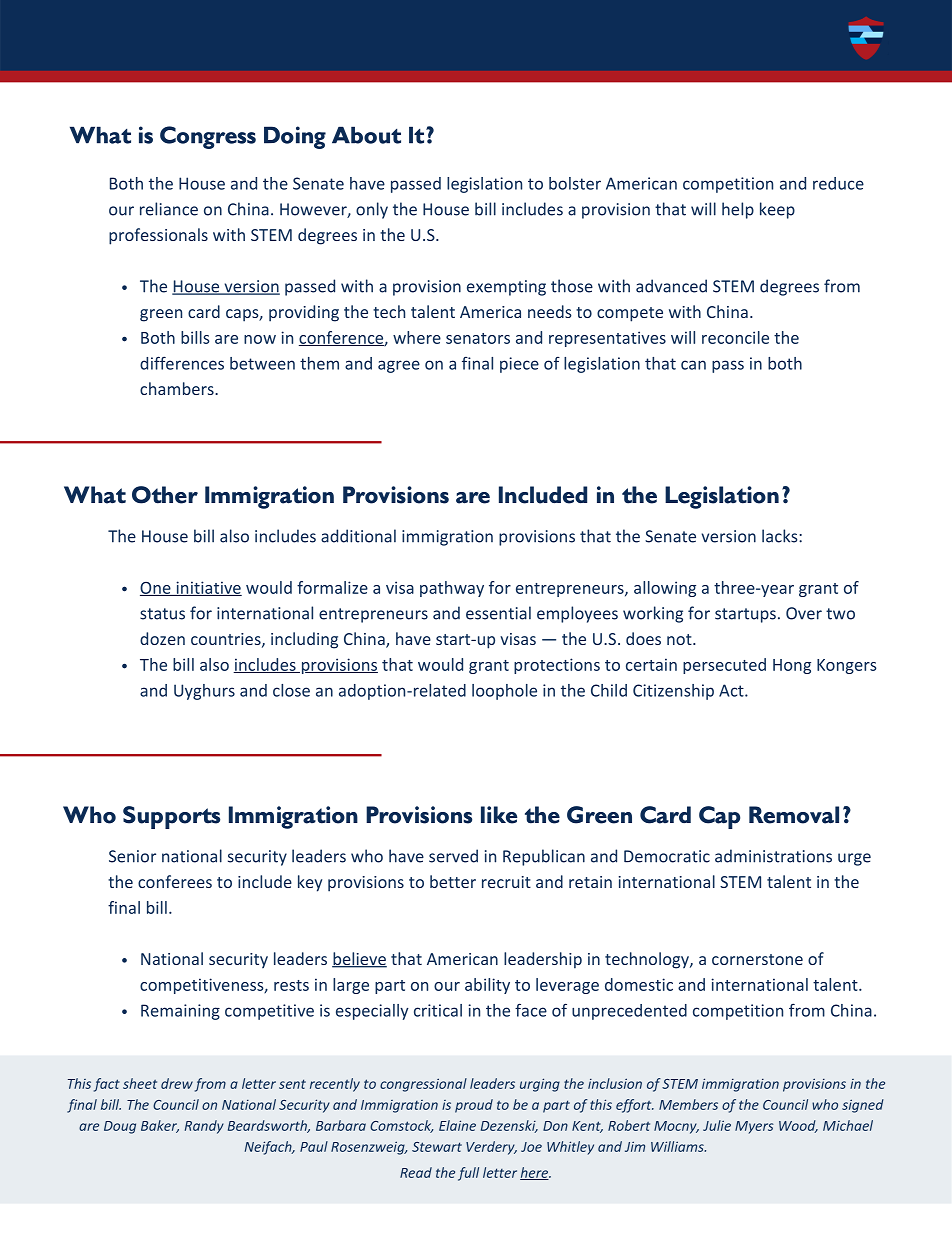 The height and width of the screenshot is (1233, 952). I want to click on Myers, so click(754, 1127).
